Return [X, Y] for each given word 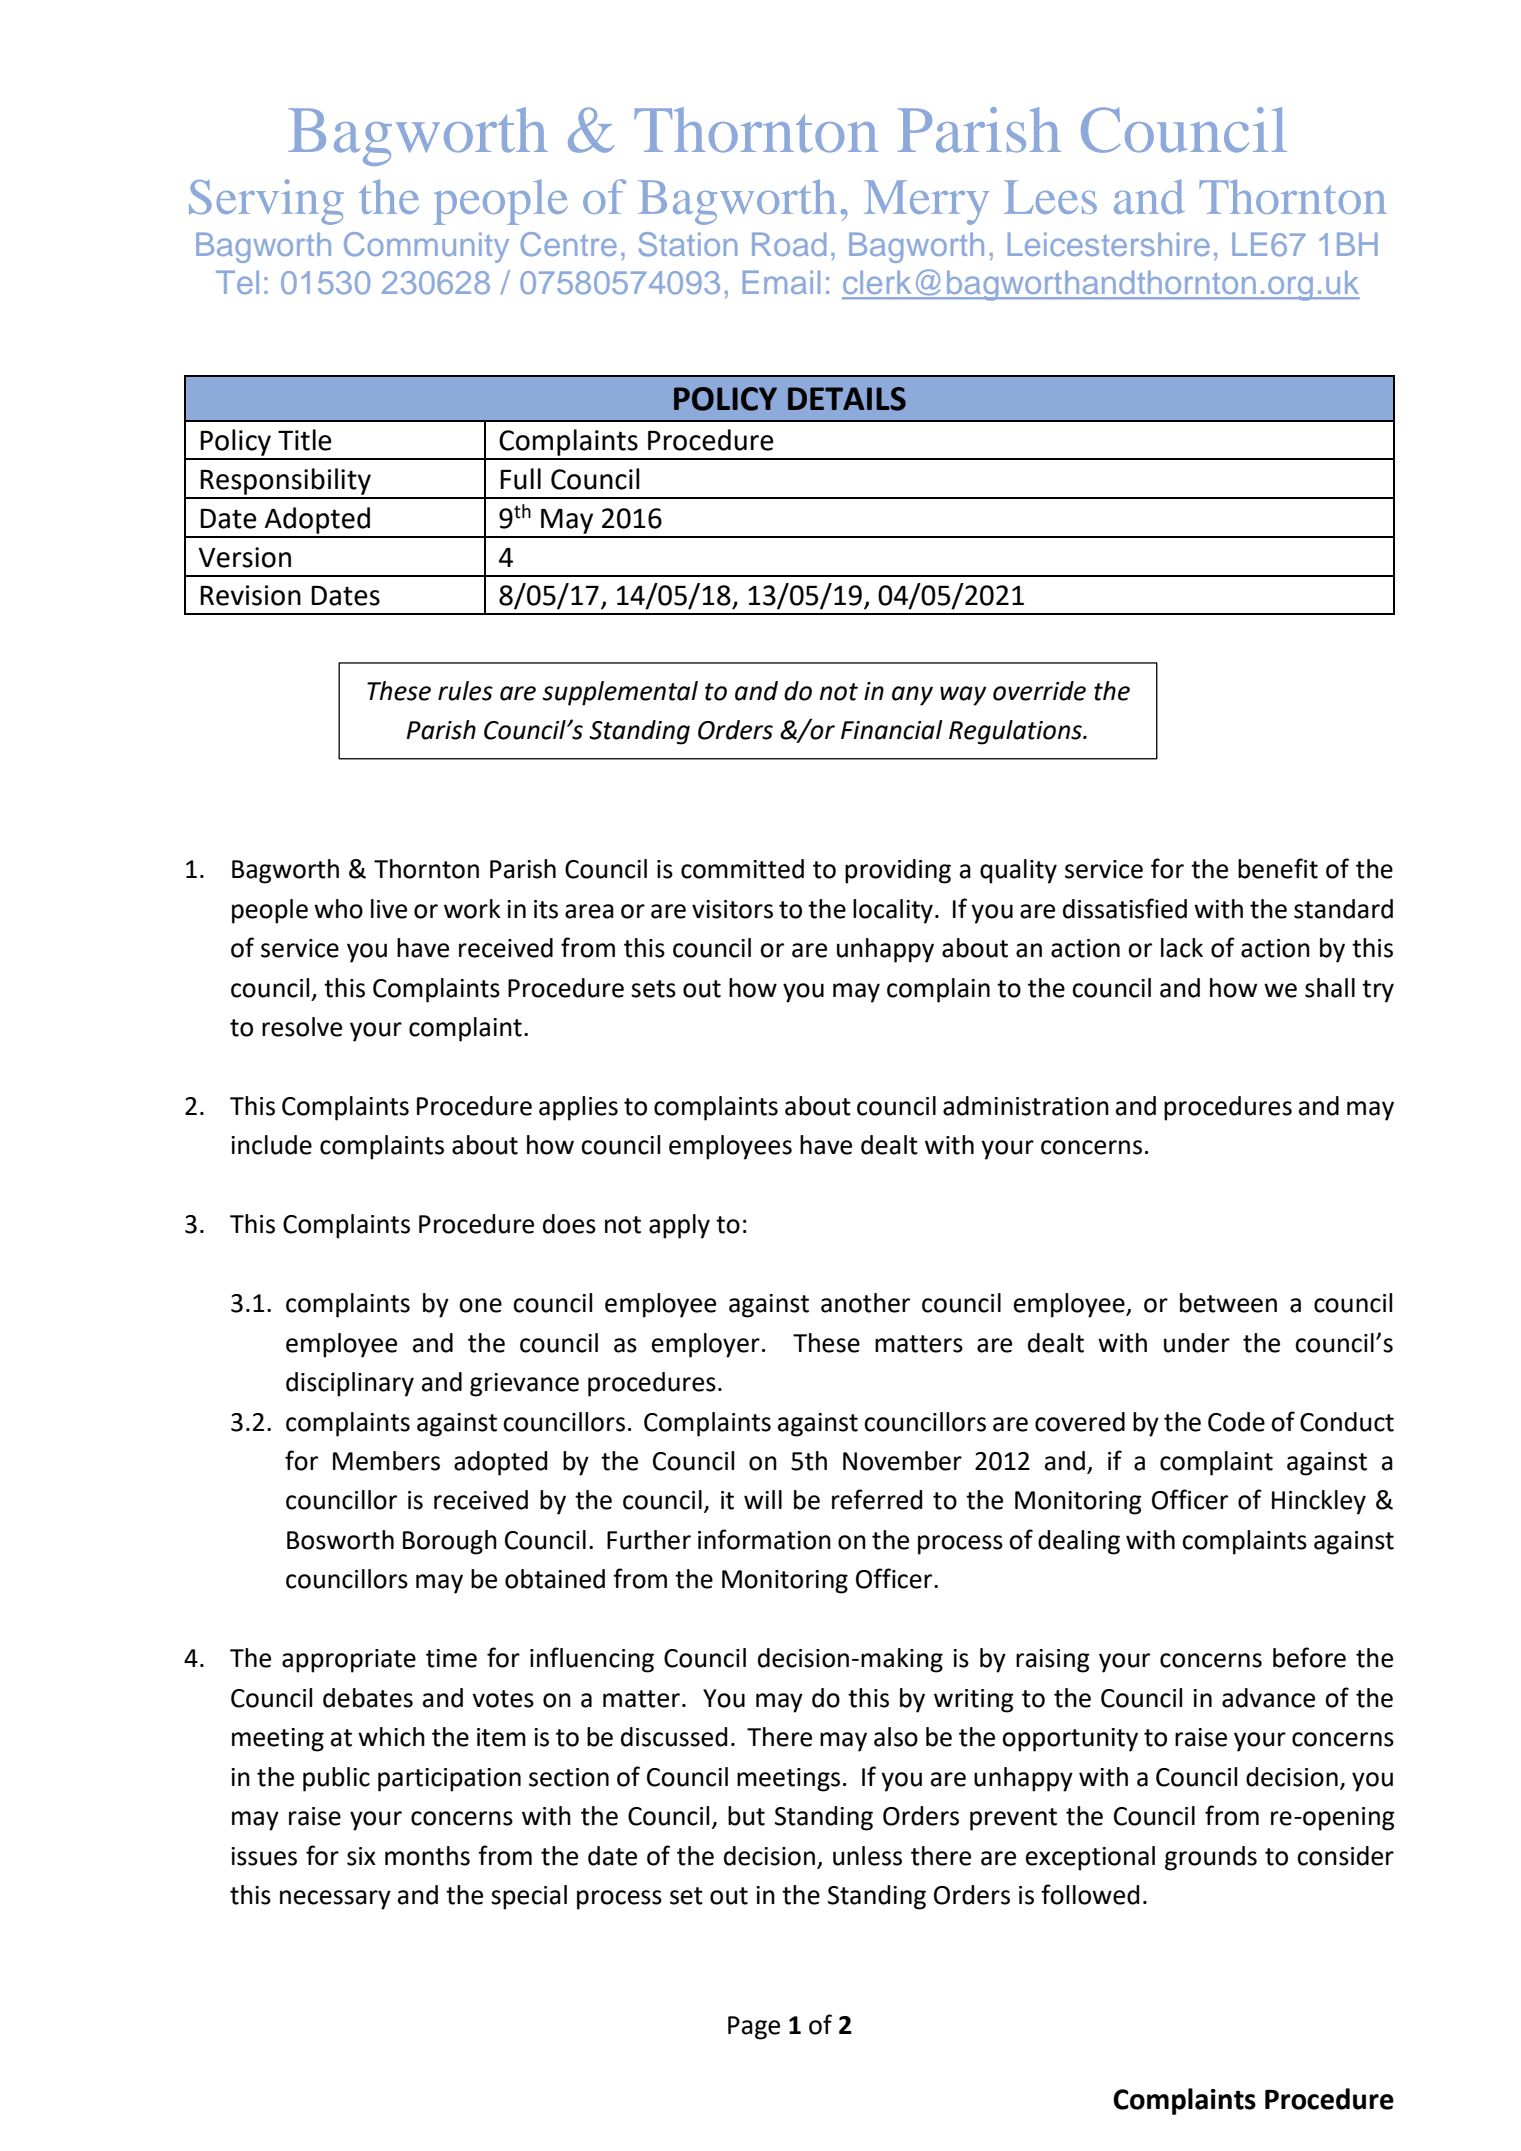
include [271, 1145]
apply [679, 1226]
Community [426, 247]
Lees [1050, 197]
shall [1330, 988]
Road [789, 244]
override [1039, 691]
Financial [892, 730]
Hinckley [1319, 1502]
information [764, 1539]
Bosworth [340, 1540]
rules [465, 691]
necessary [335, 1900]
